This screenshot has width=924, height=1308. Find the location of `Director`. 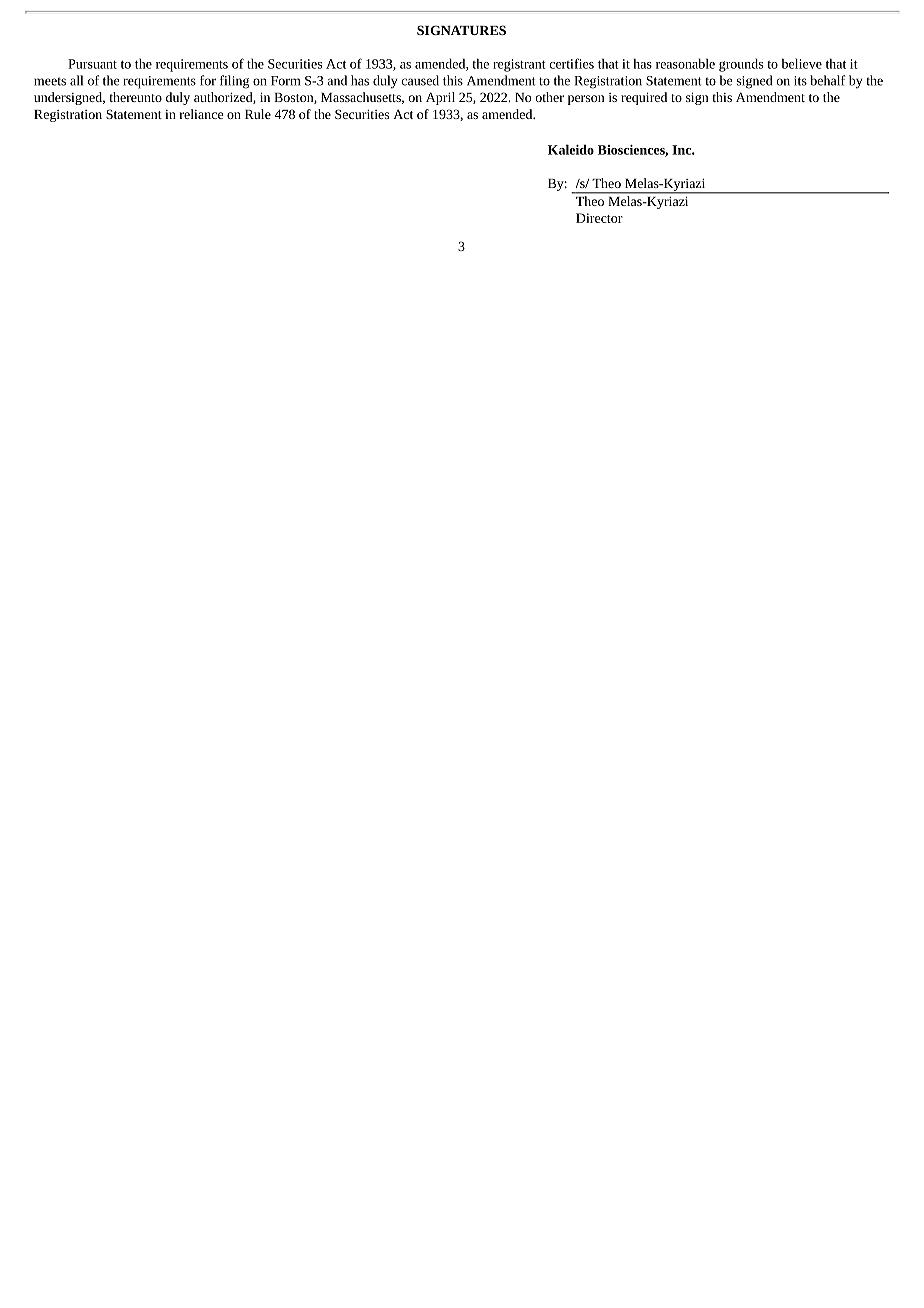

Director is located at coordinates (599, 218).
